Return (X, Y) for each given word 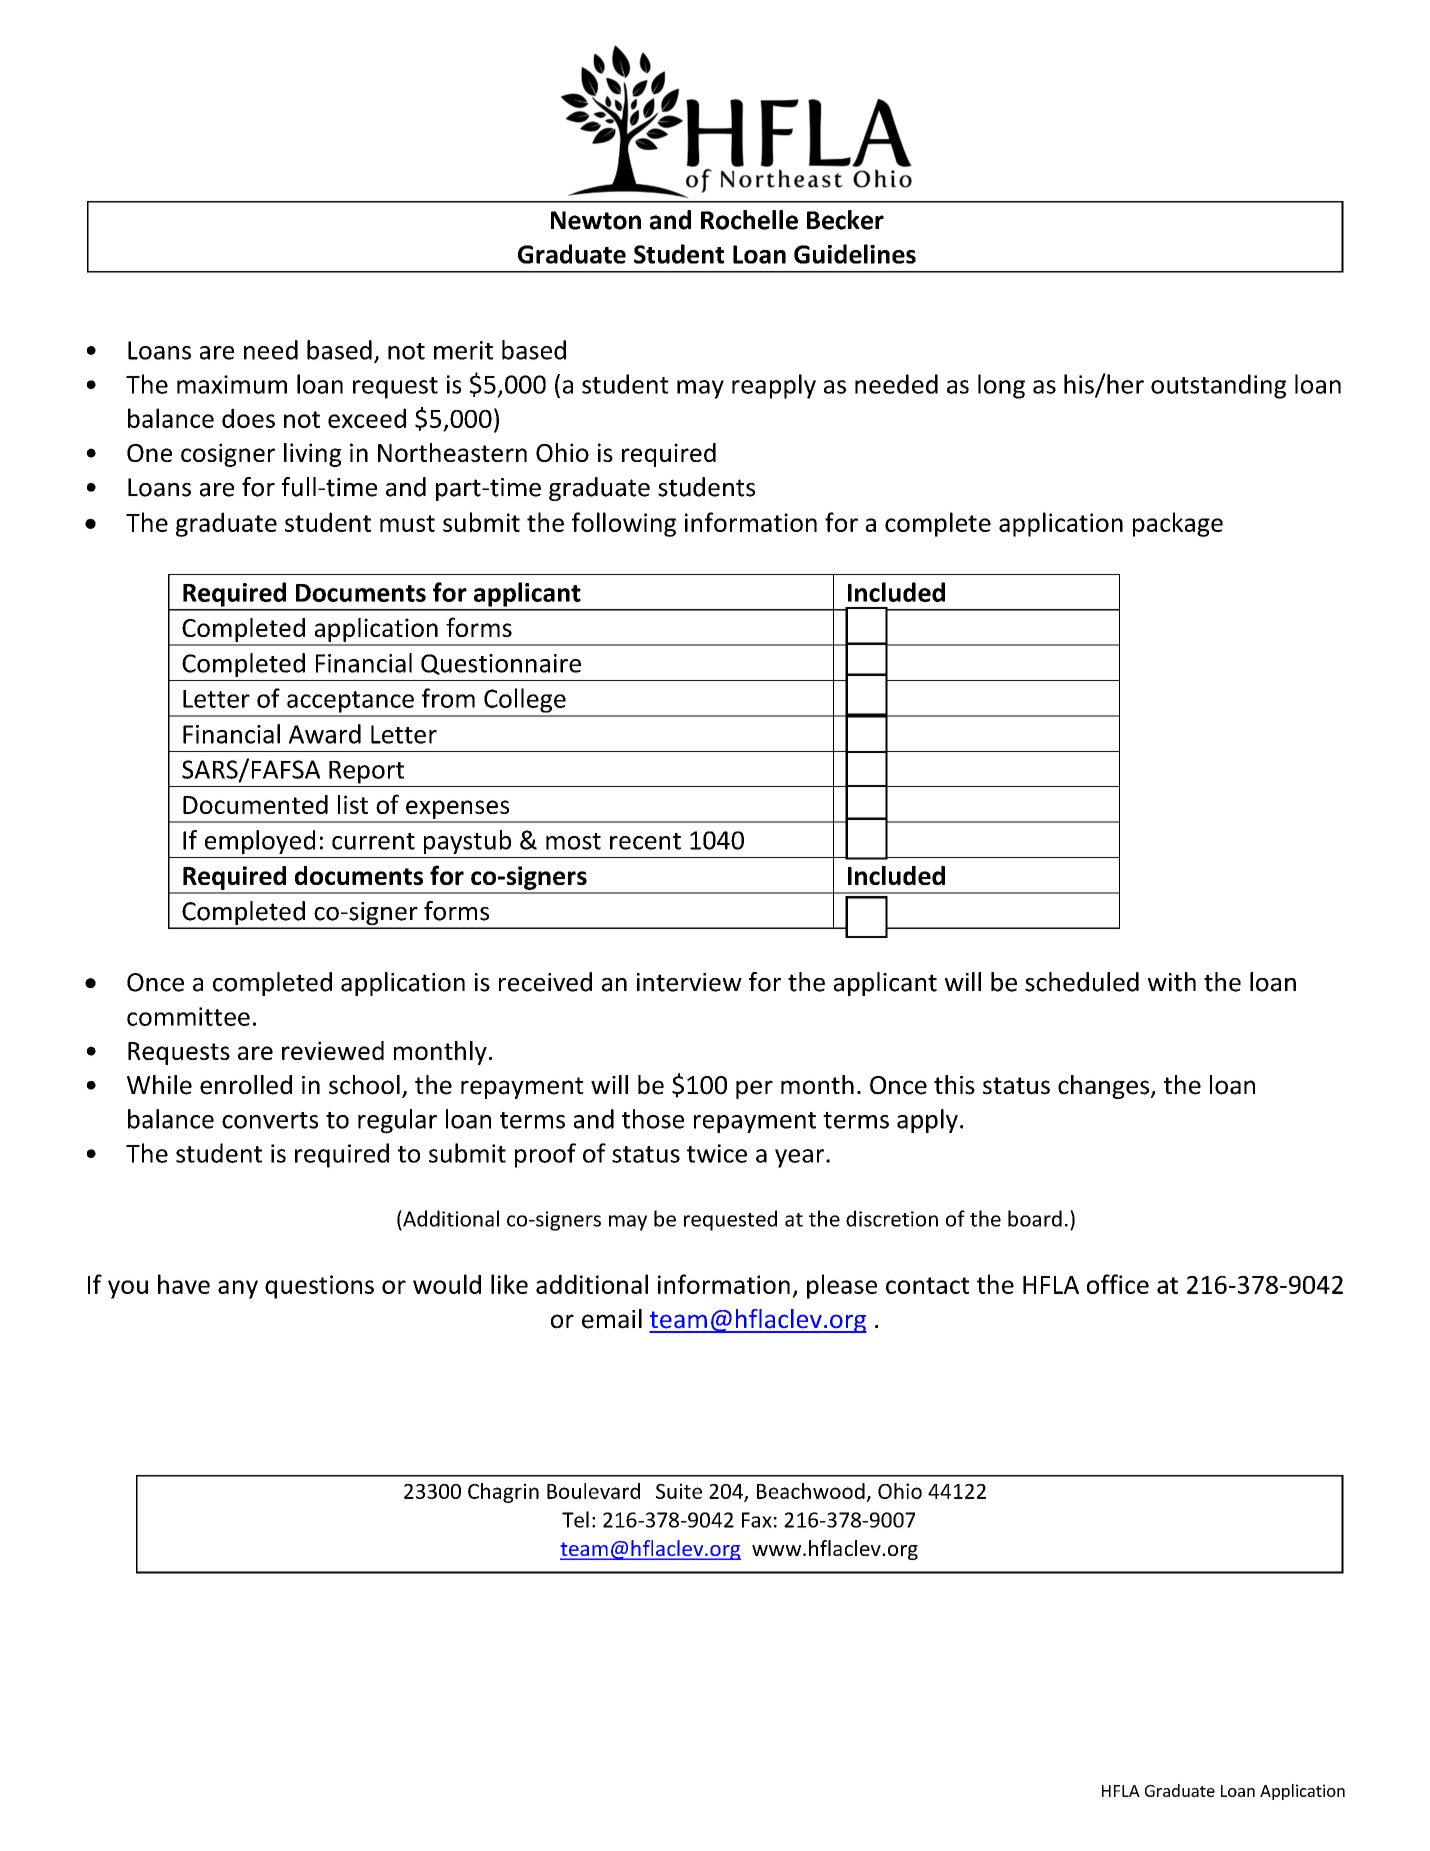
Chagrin (503, 1493)
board (1035, 1218)
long (1001, 386)
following (624, 524)
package (1178, 524)
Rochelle (749, 220)
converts (270, 1120)
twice (717, 1153)
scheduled (1082, 982)
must (407, 523)
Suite (679, 1491)
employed (260, 842)
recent (645, 841)
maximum (232, 384)
